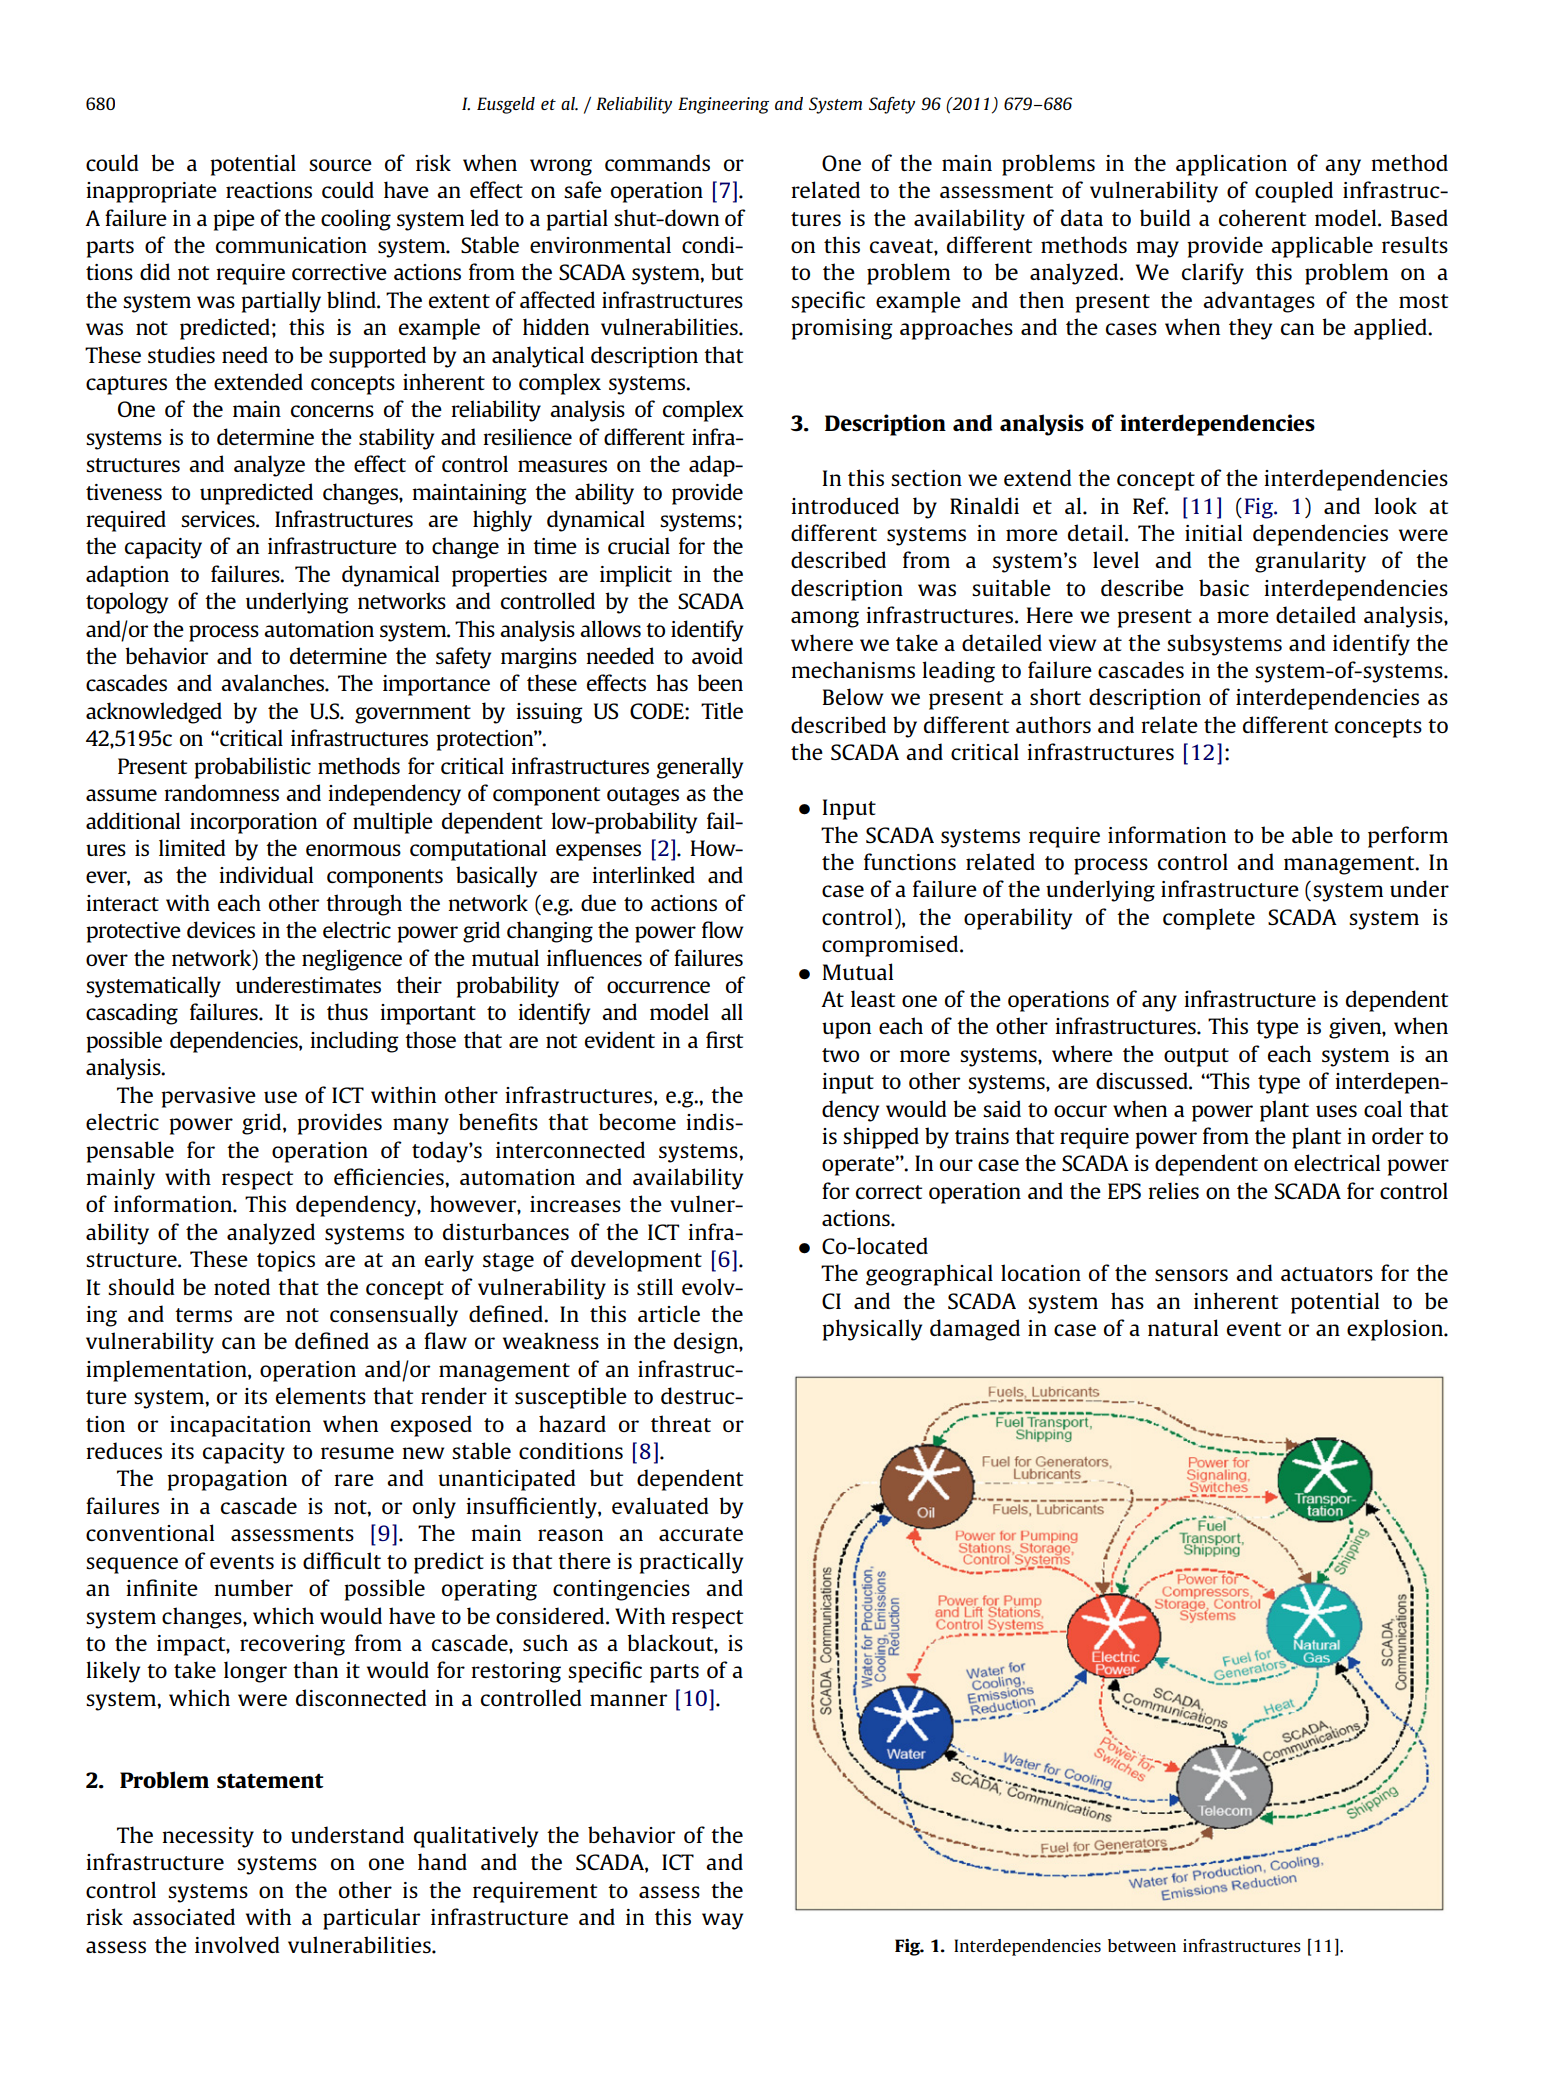  I want to click on upon, so click(846, 1030).
